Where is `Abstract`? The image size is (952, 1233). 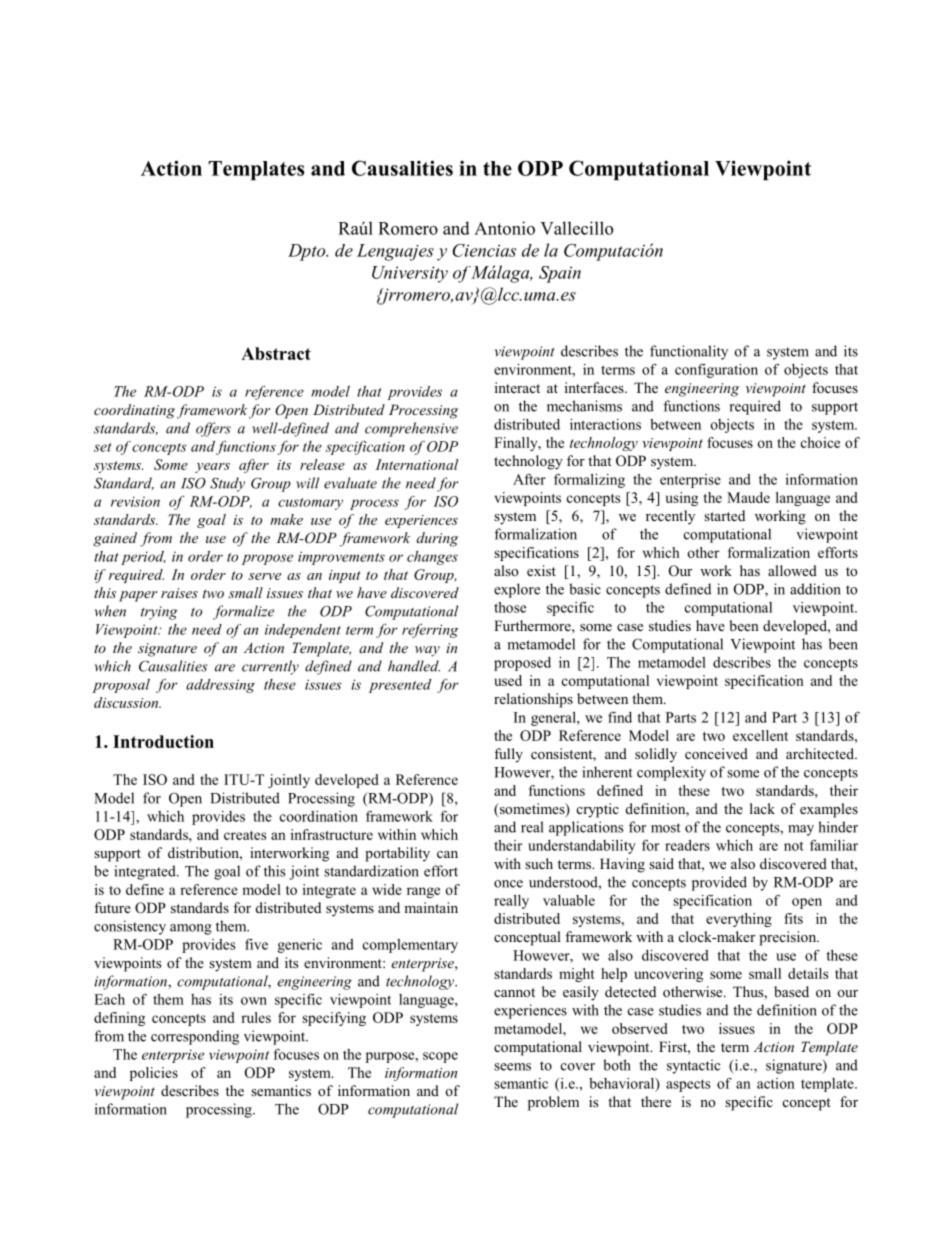 Abstract is located at coordinates (276, 353).
